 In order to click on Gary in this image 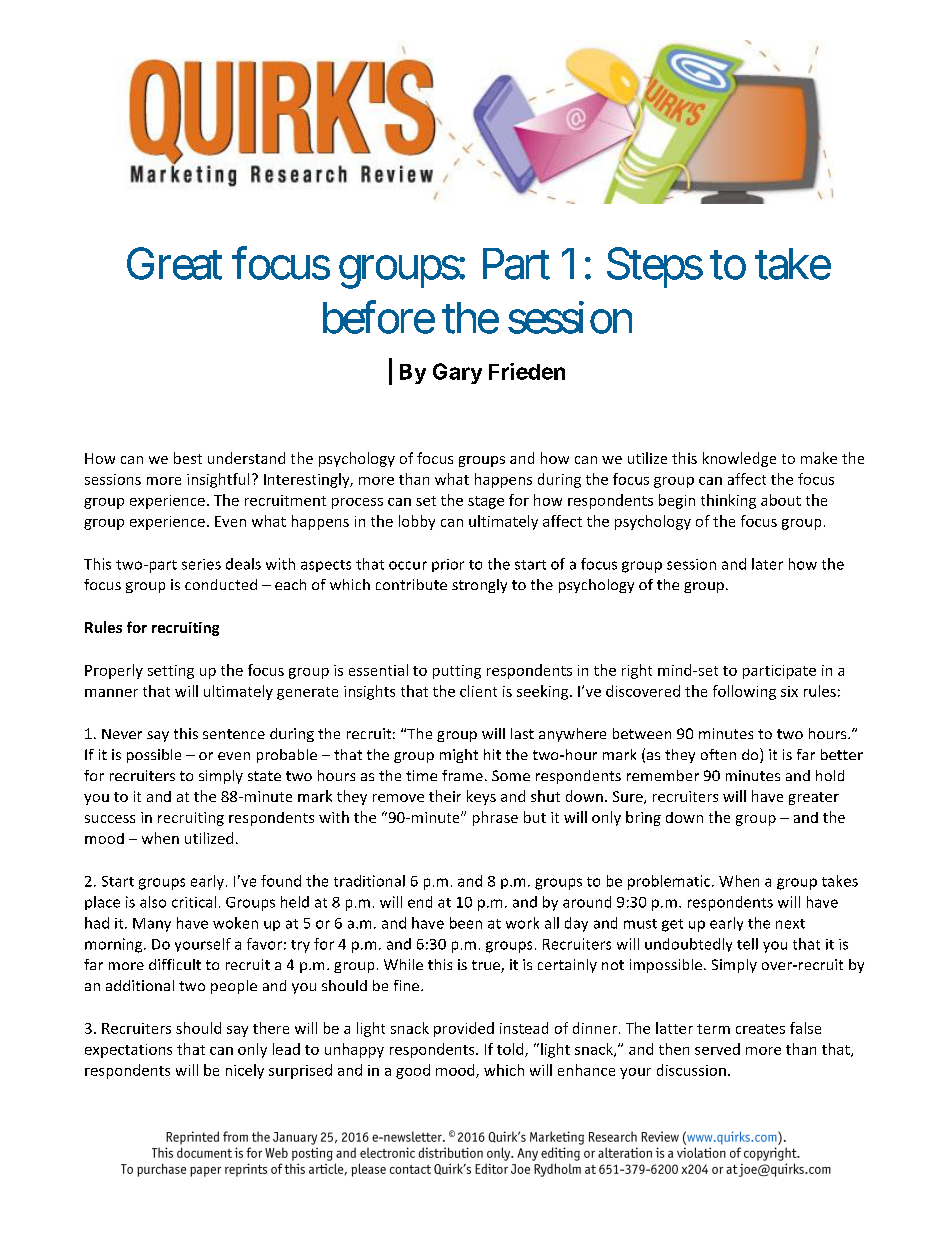, I will do `click(457, 373)`.
